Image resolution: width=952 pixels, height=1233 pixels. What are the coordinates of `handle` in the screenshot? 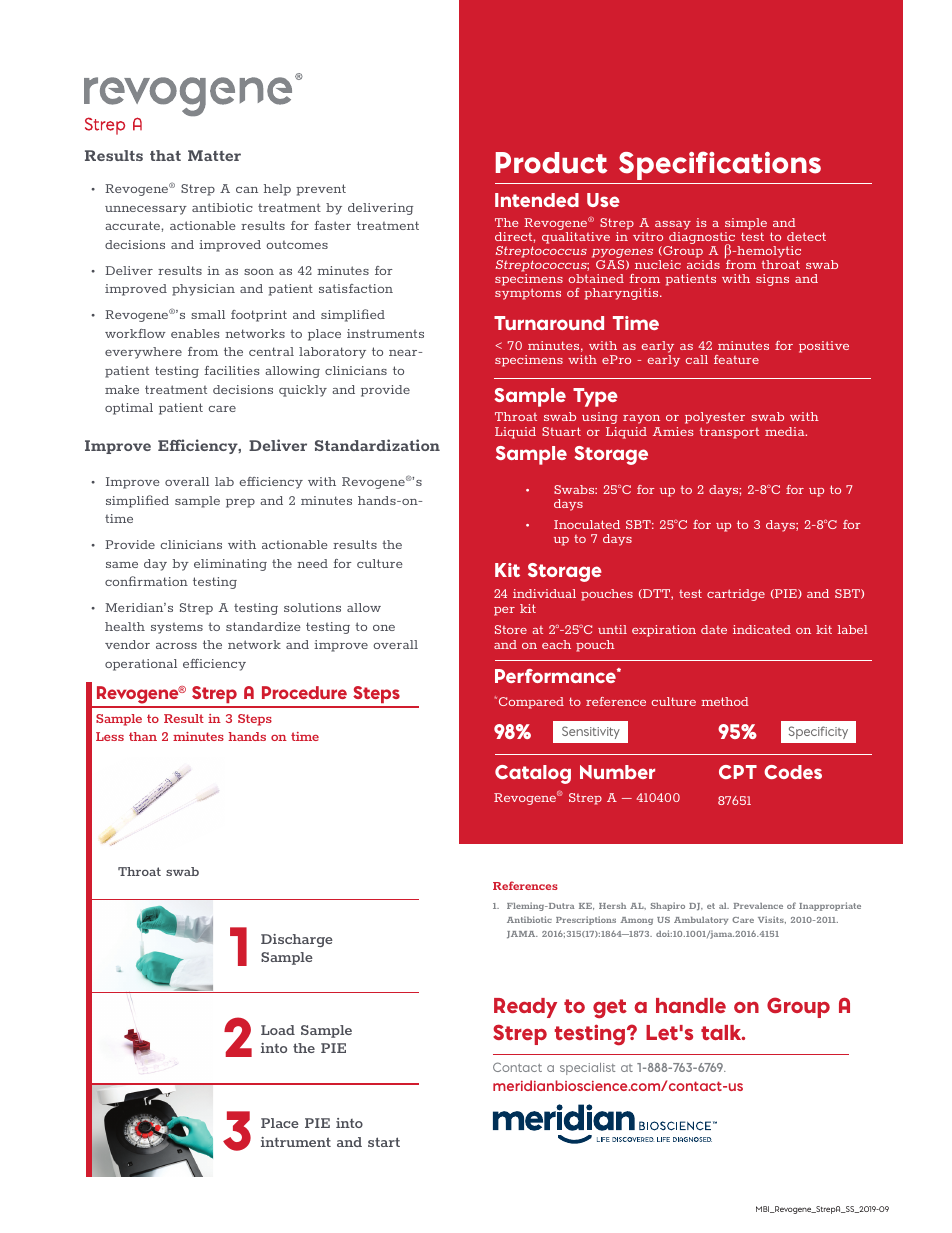 It's located at (691, 1005).
